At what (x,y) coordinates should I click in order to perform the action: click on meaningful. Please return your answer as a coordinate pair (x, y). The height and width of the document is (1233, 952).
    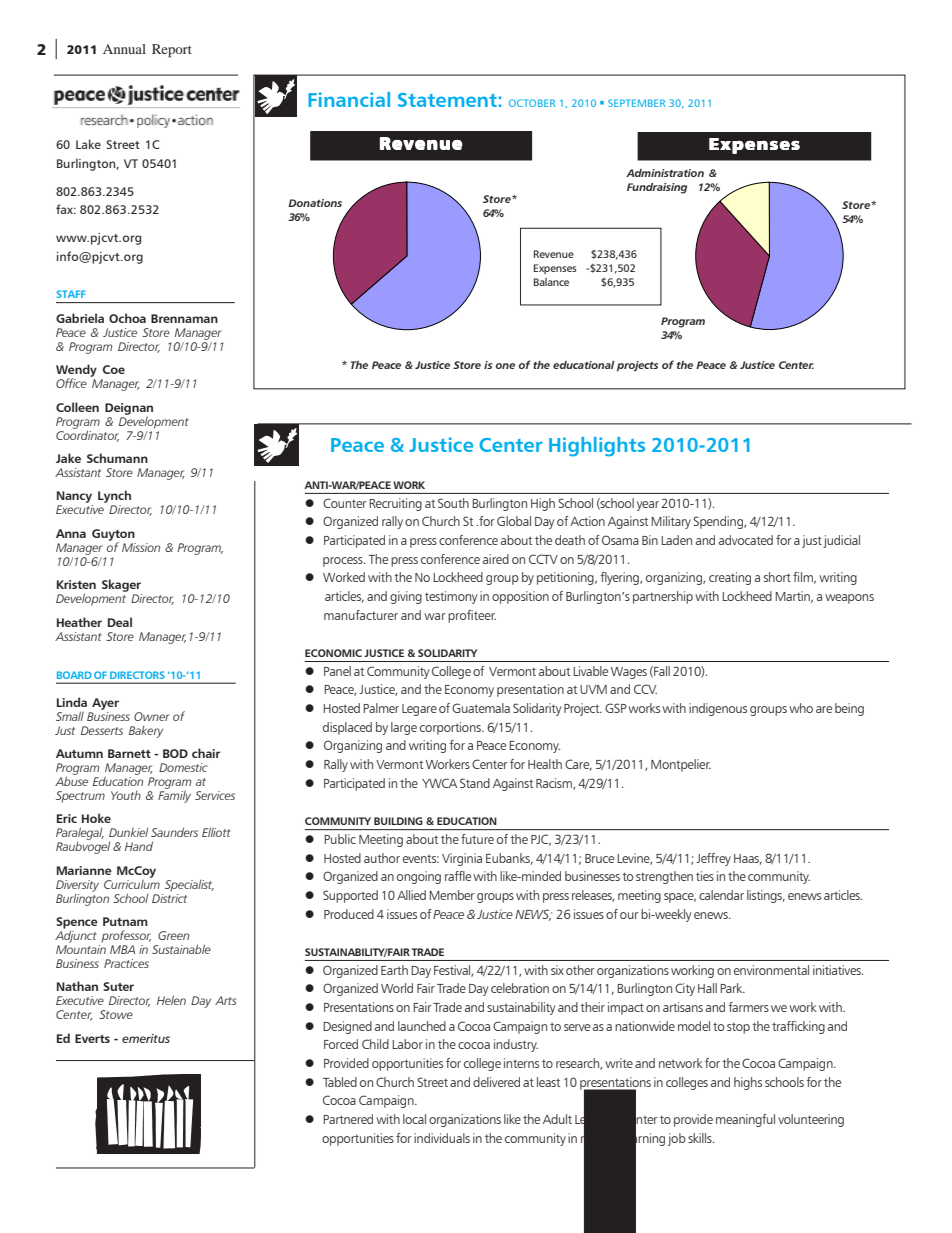
    Looking at the image, I should click on (745, 1120).
